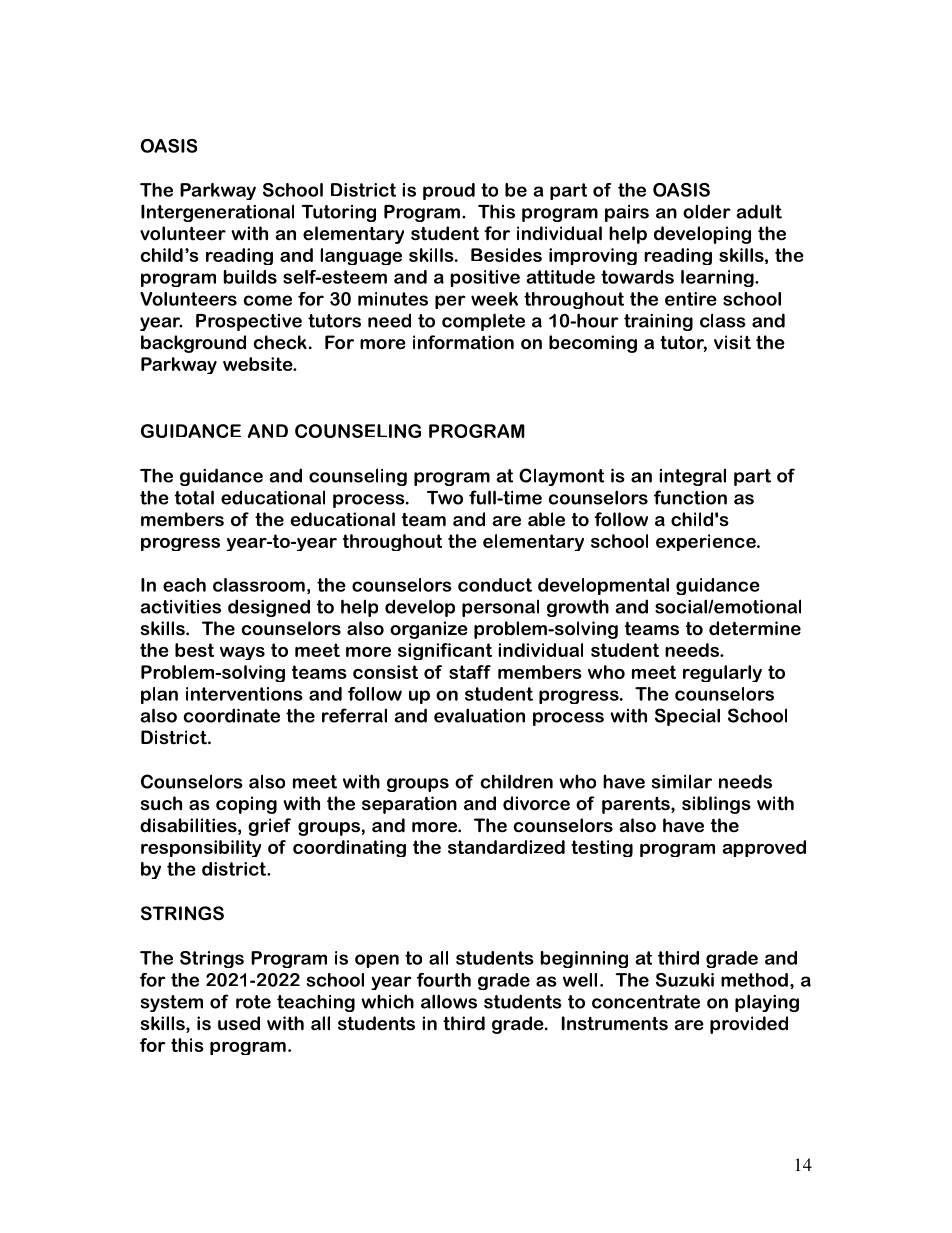 The height and width of the page is (1233, 952). What do you see at coordinates (449, 1001) in the page?
I see `allows` at bounding box center [449, 1001].
